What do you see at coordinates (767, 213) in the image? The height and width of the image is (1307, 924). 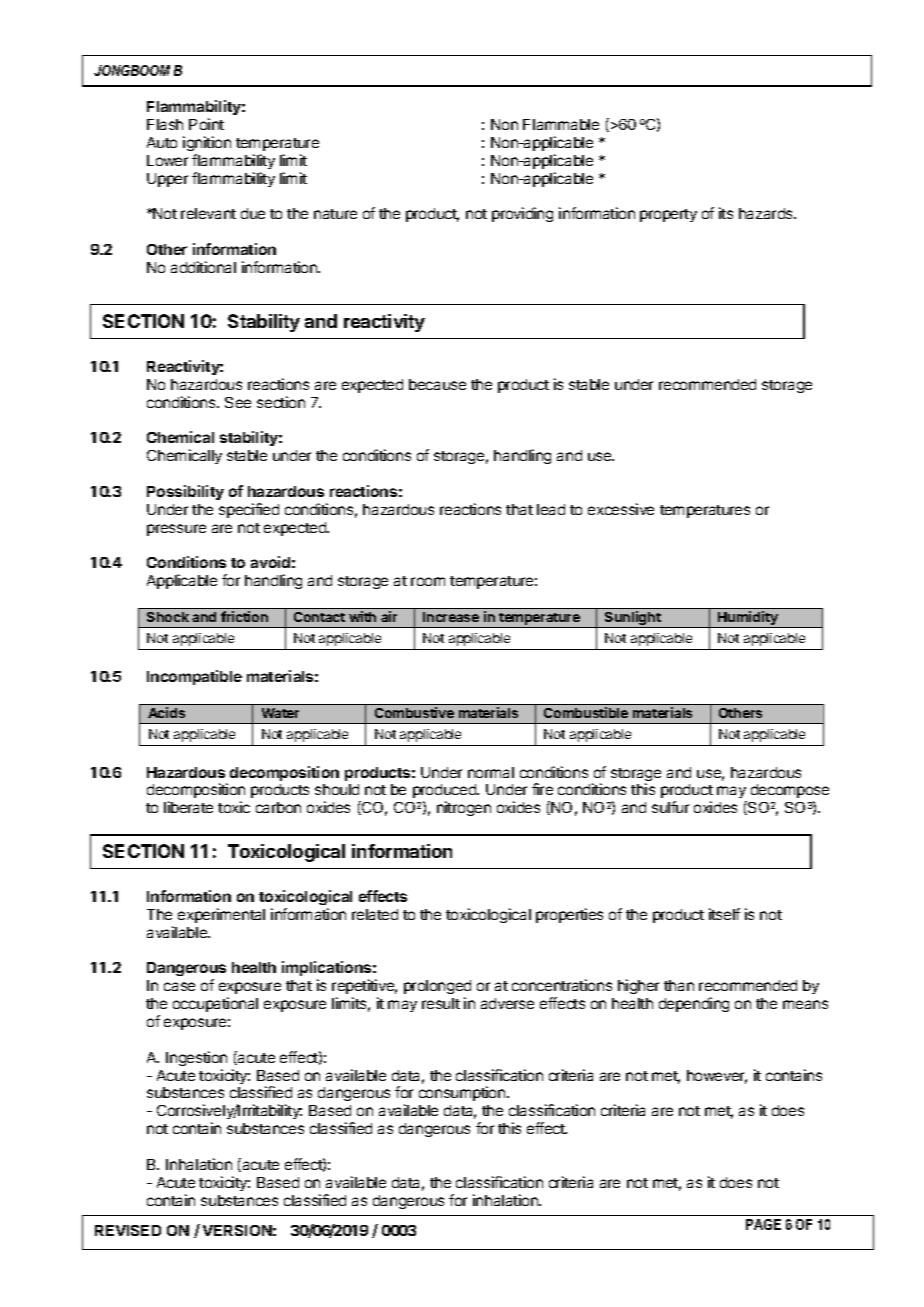 I see `hazards` at bounding box center [767, 213].
